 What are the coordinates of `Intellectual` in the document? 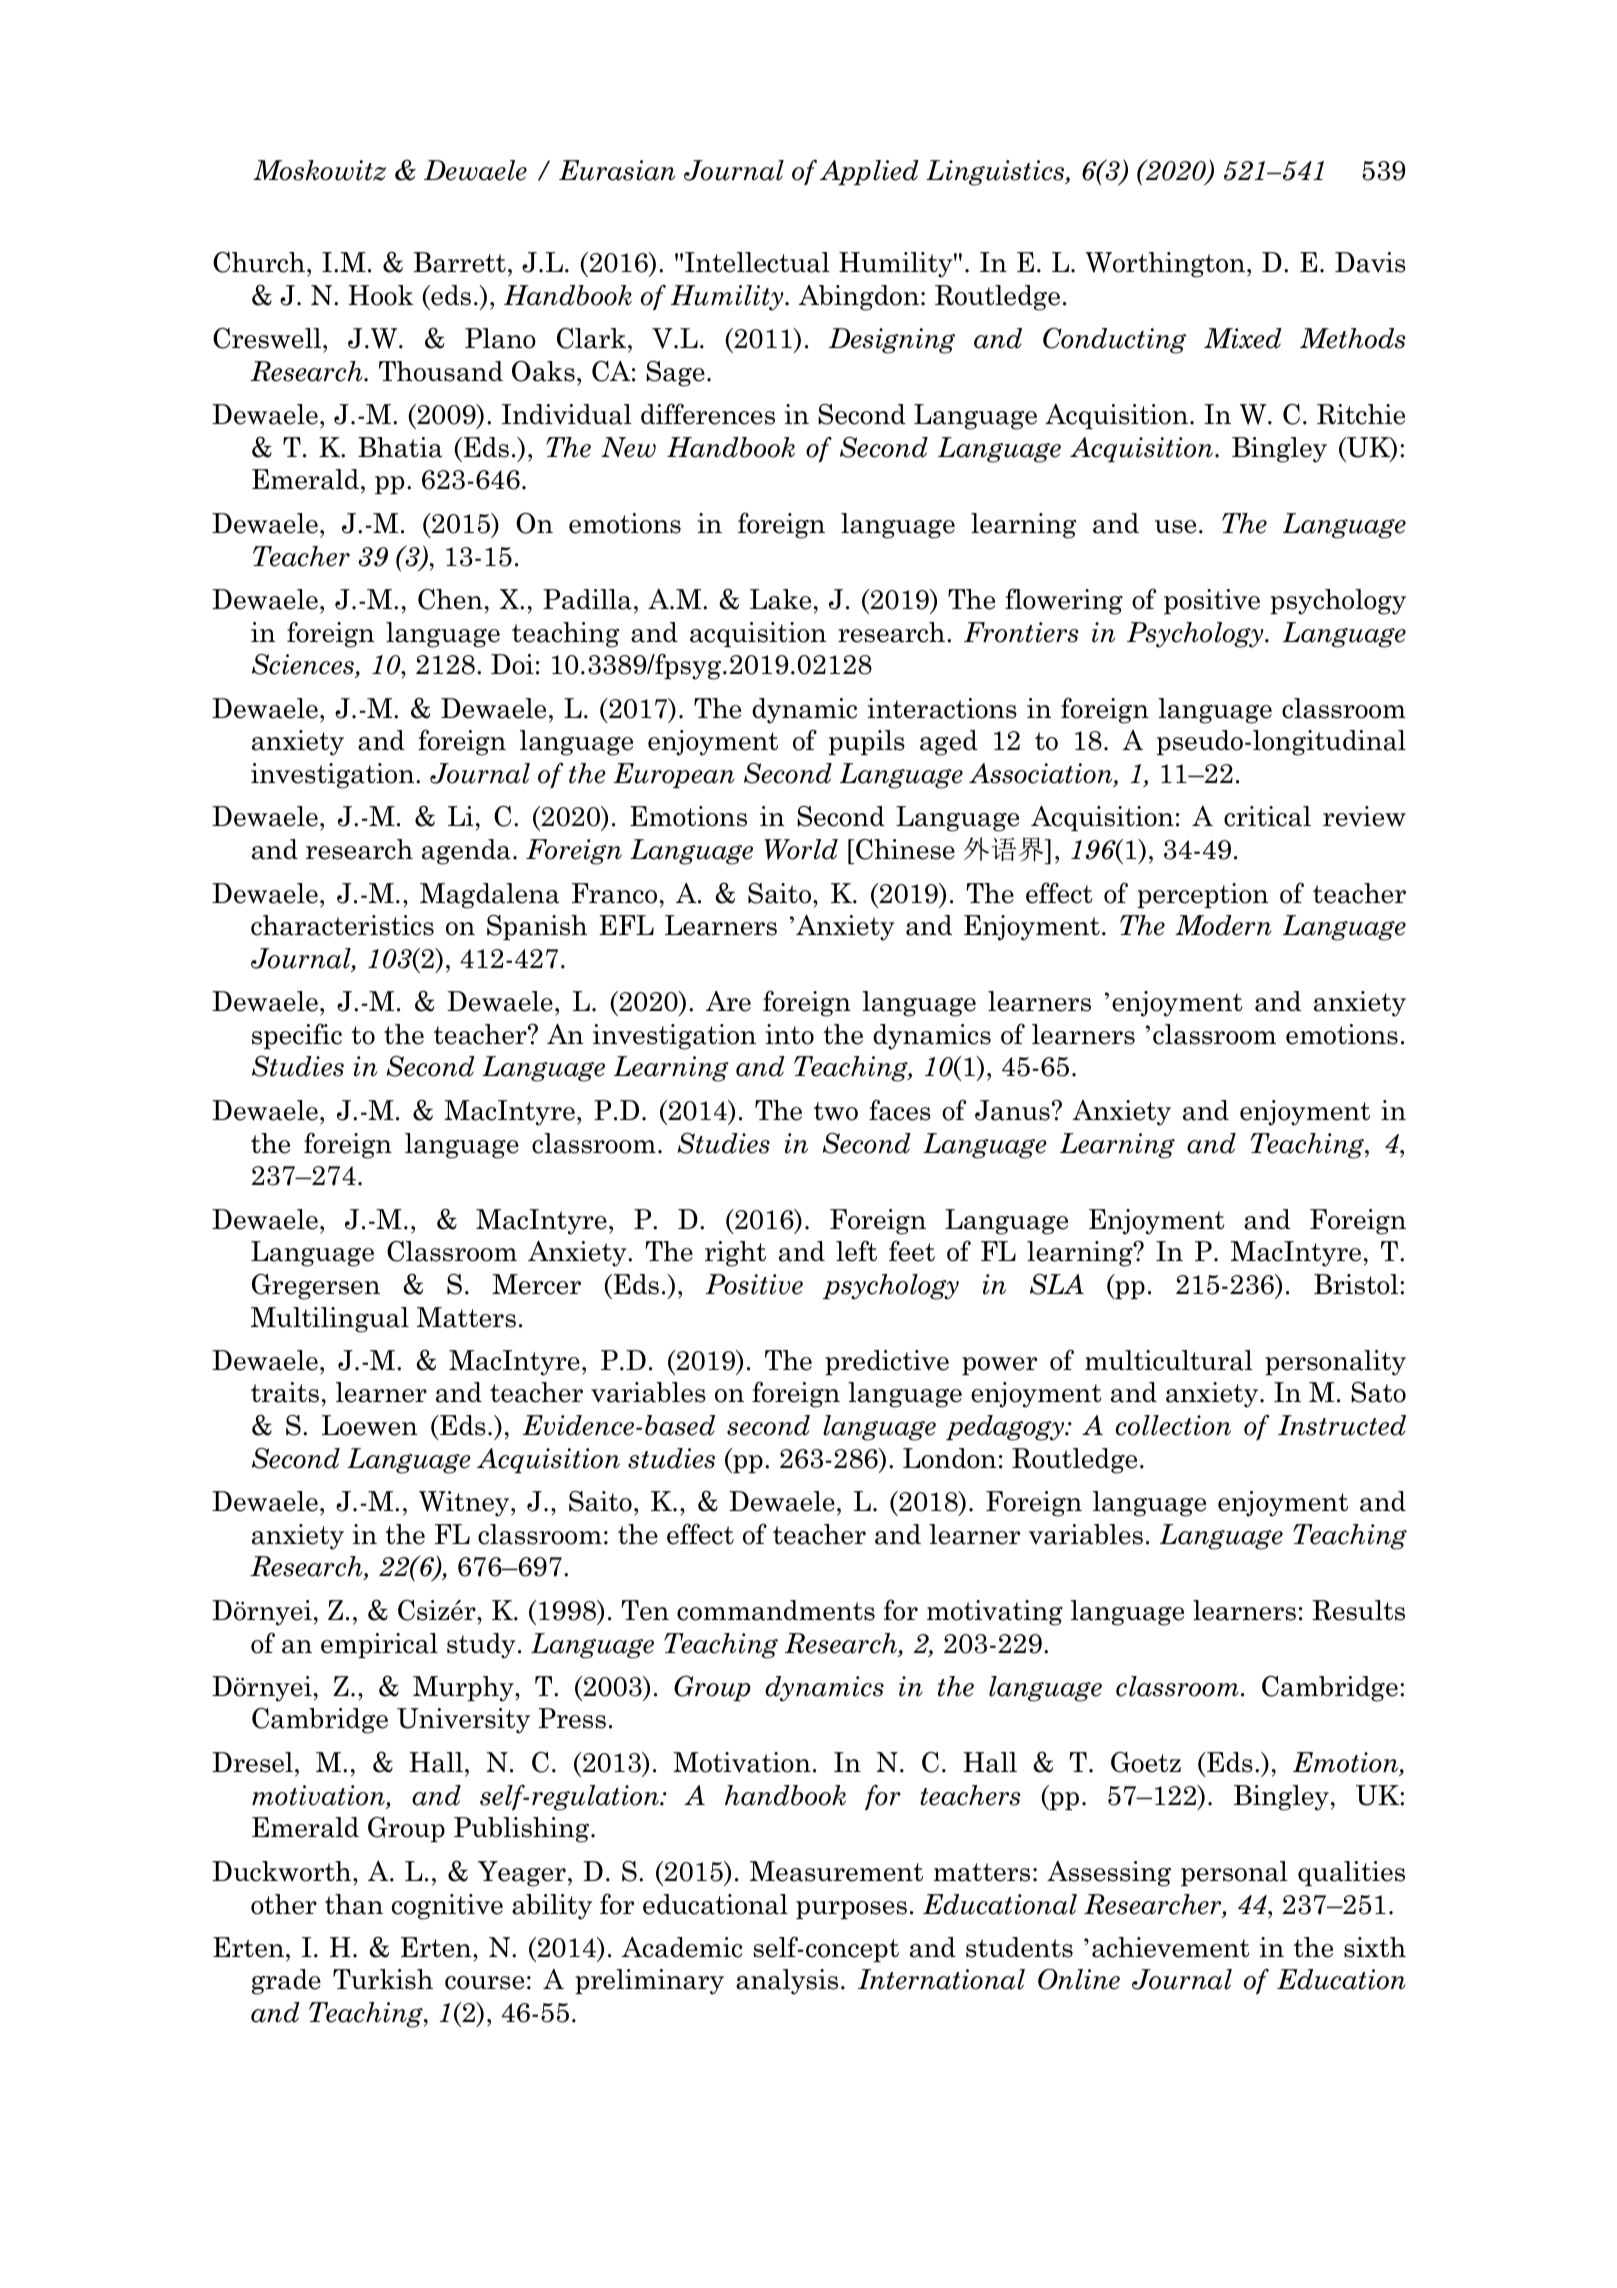 It's located at (757, 262).
